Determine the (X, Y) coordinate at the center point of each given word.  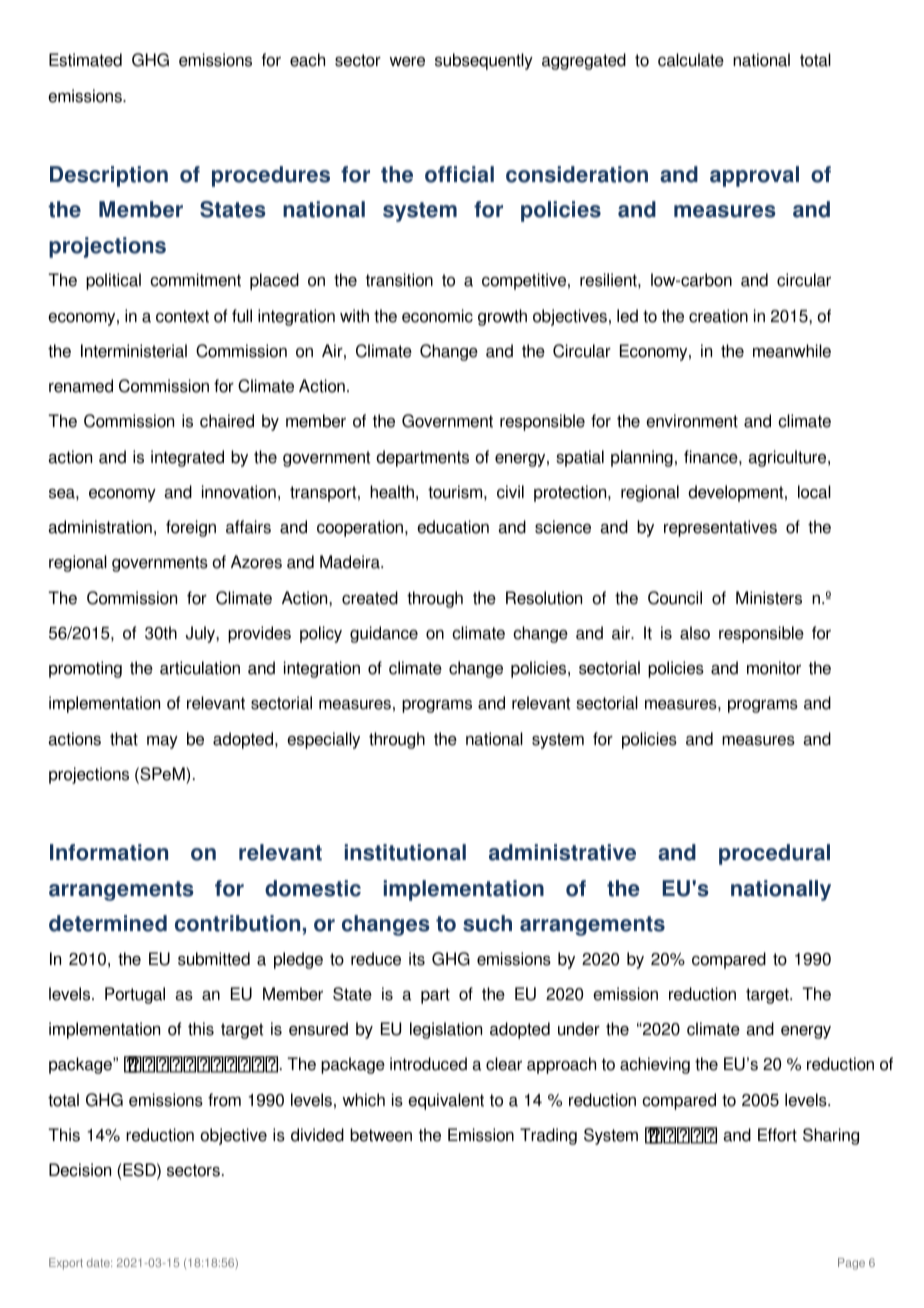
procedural (774, 854)
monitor (774, 668)
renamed (81, 386)
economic (437, 316)
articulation (200, 668)
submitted (214, 959)
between (381, 1135)
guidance (384, 634)
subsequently (484, 61)
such (487, 923)
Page (851, 1264)
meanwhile (792, 351)
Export (66, 1264)
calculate (691, 60)
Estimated (85, 60)
